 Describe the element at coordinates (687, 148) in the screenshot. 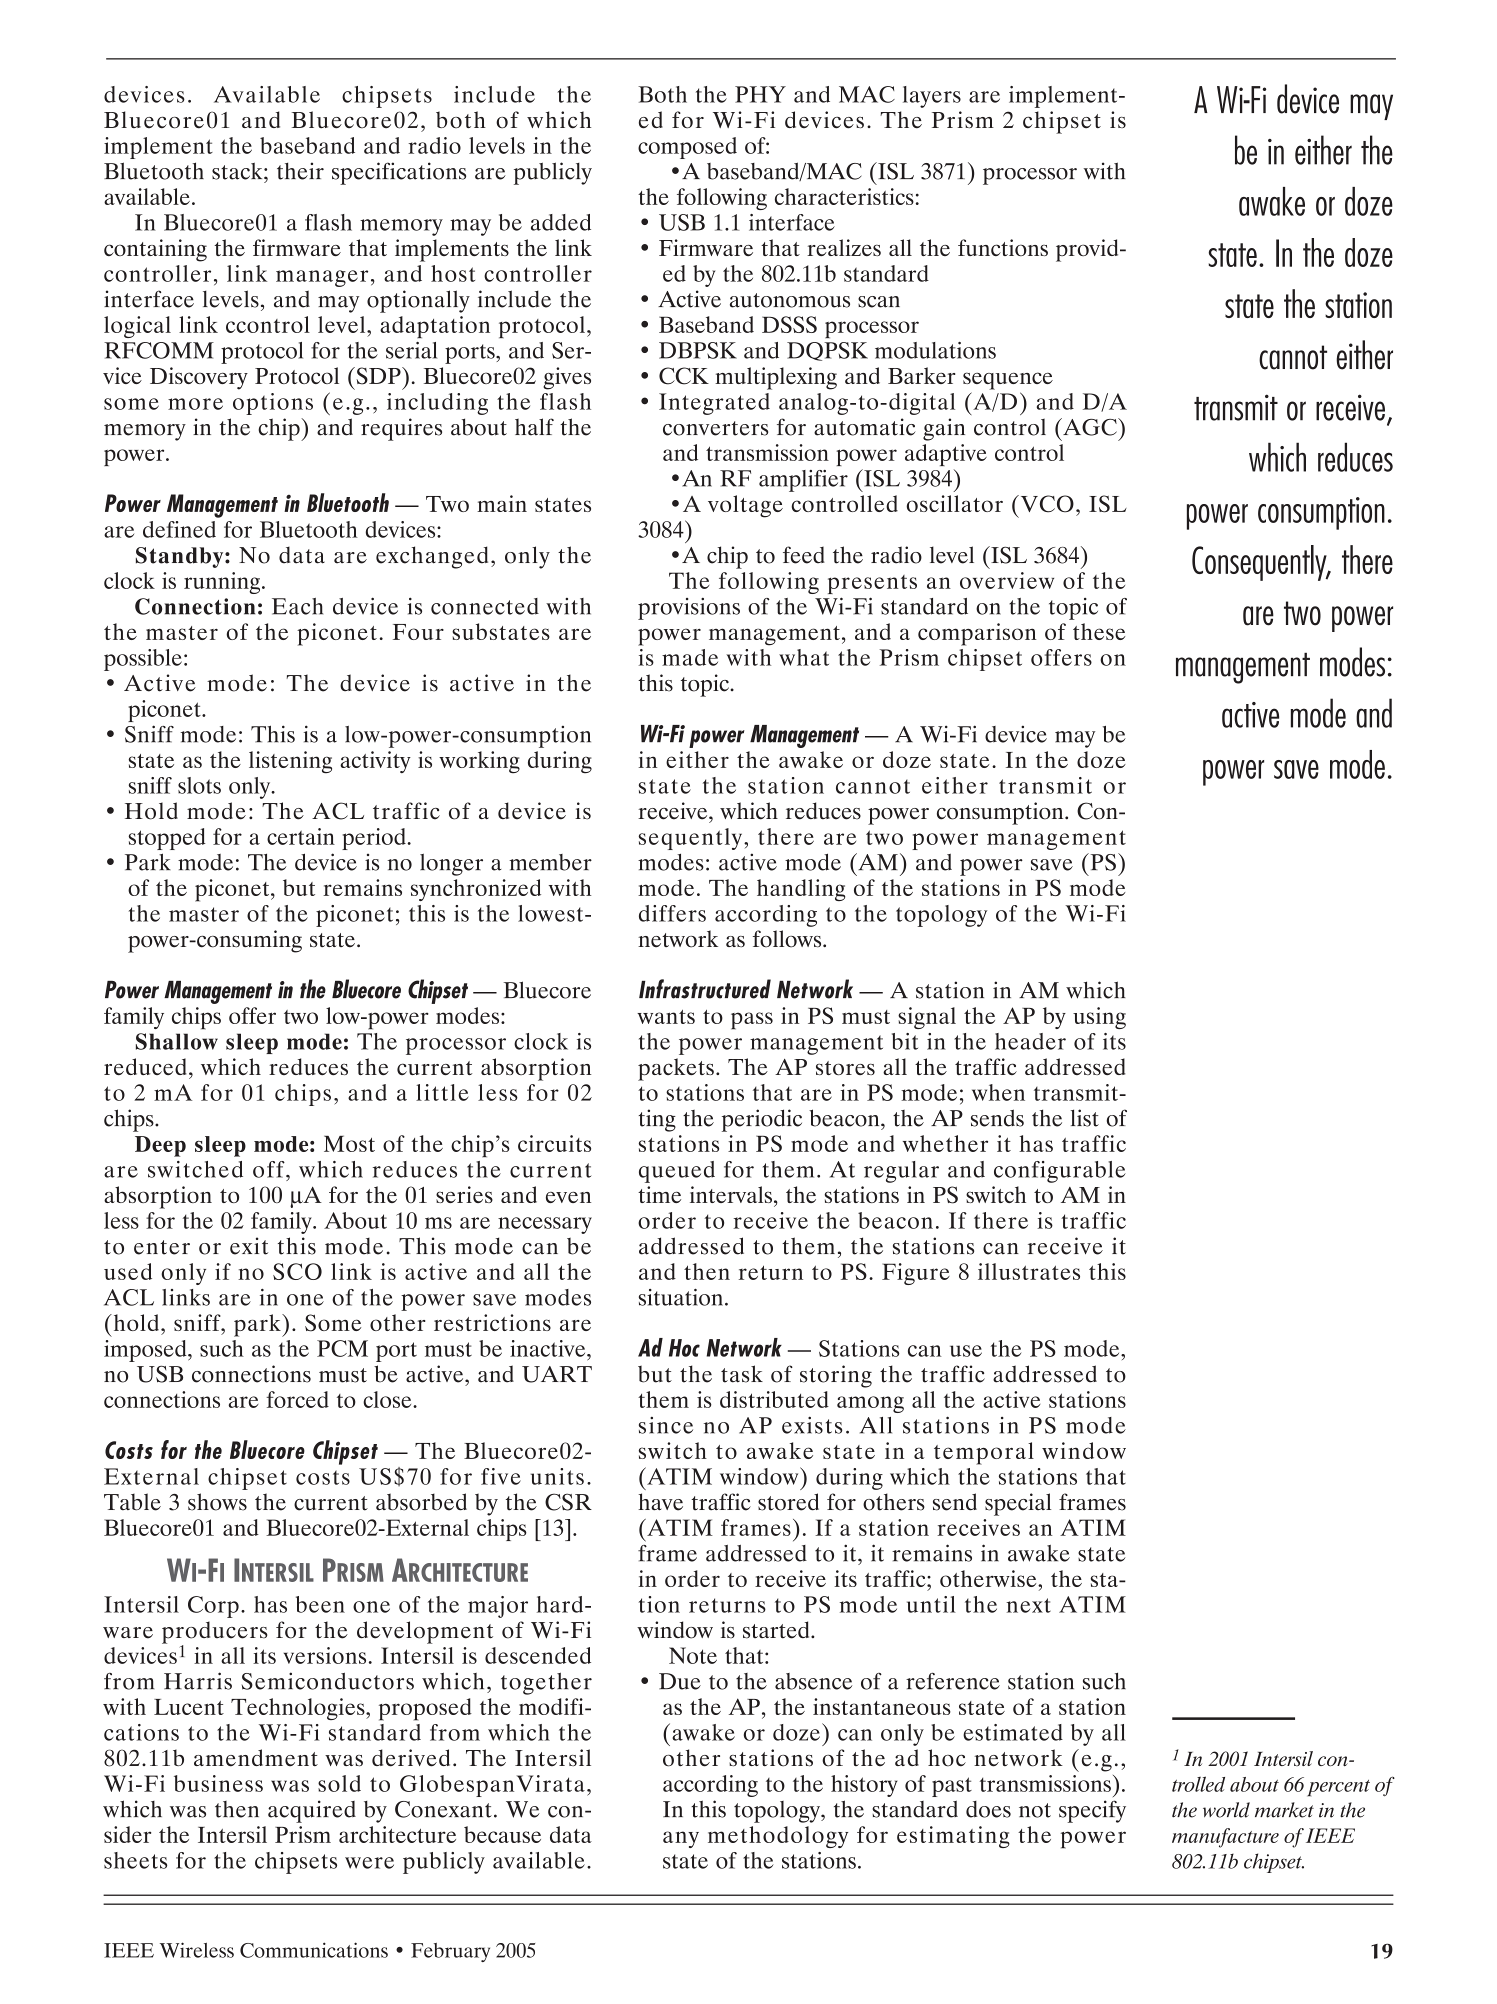

I see `composed` at that location.
